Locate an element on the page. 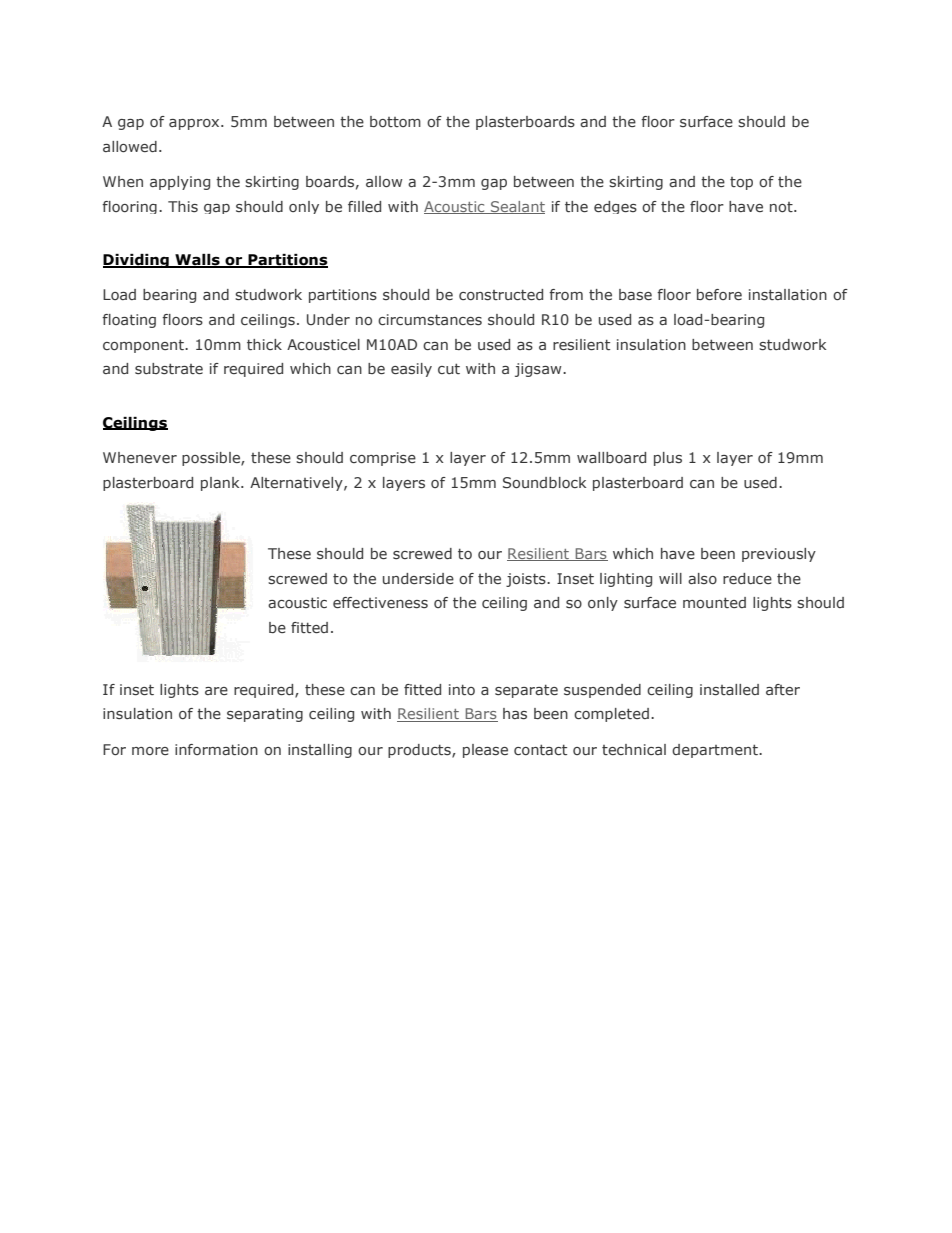 The image size is (952, 1233). department is located at coordinates (716, 751).
